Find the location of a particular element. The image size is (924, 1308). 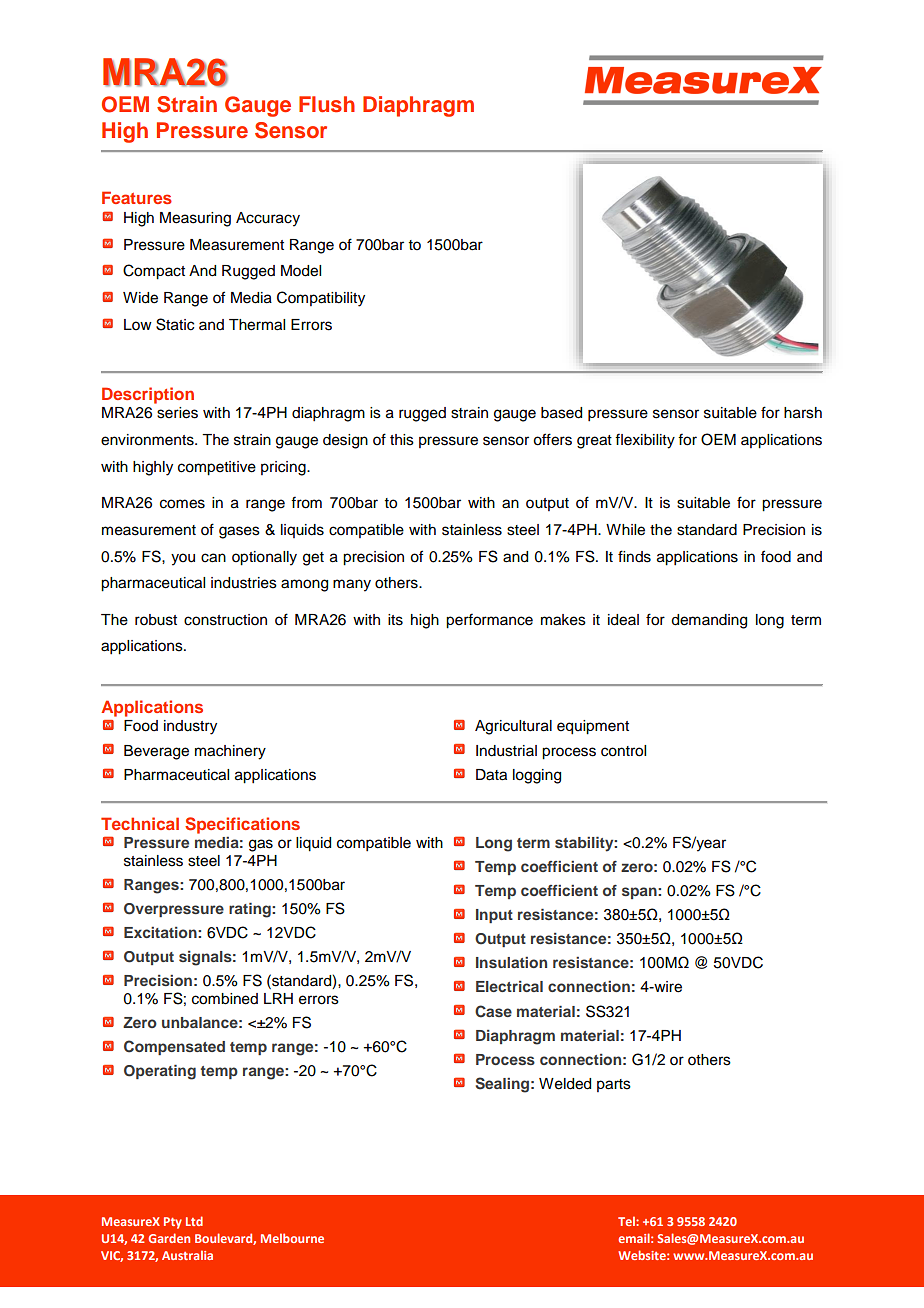

Flush is located at coordinates (327, 104).
